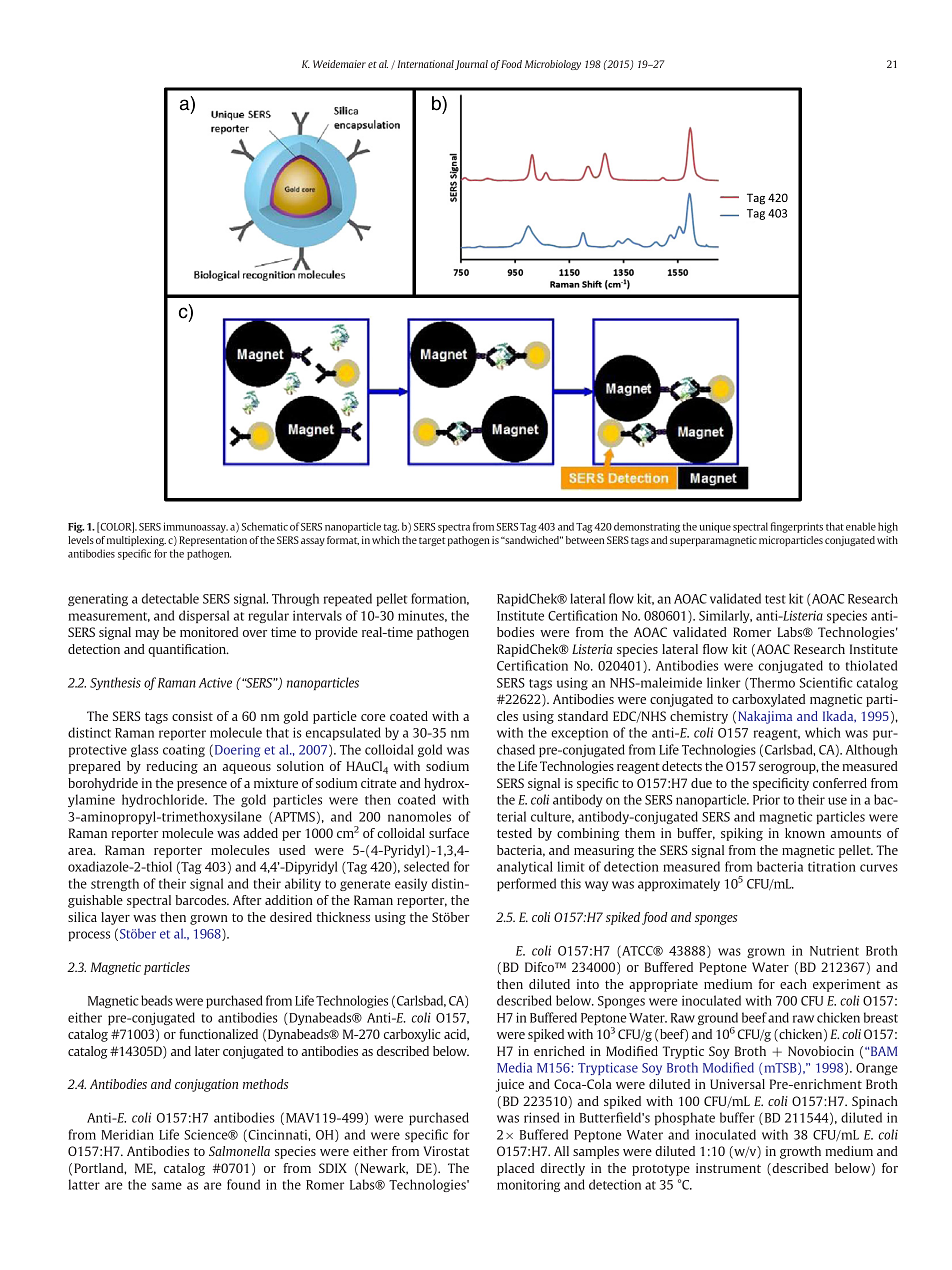  I want to click on same, so click(167, 1186).
